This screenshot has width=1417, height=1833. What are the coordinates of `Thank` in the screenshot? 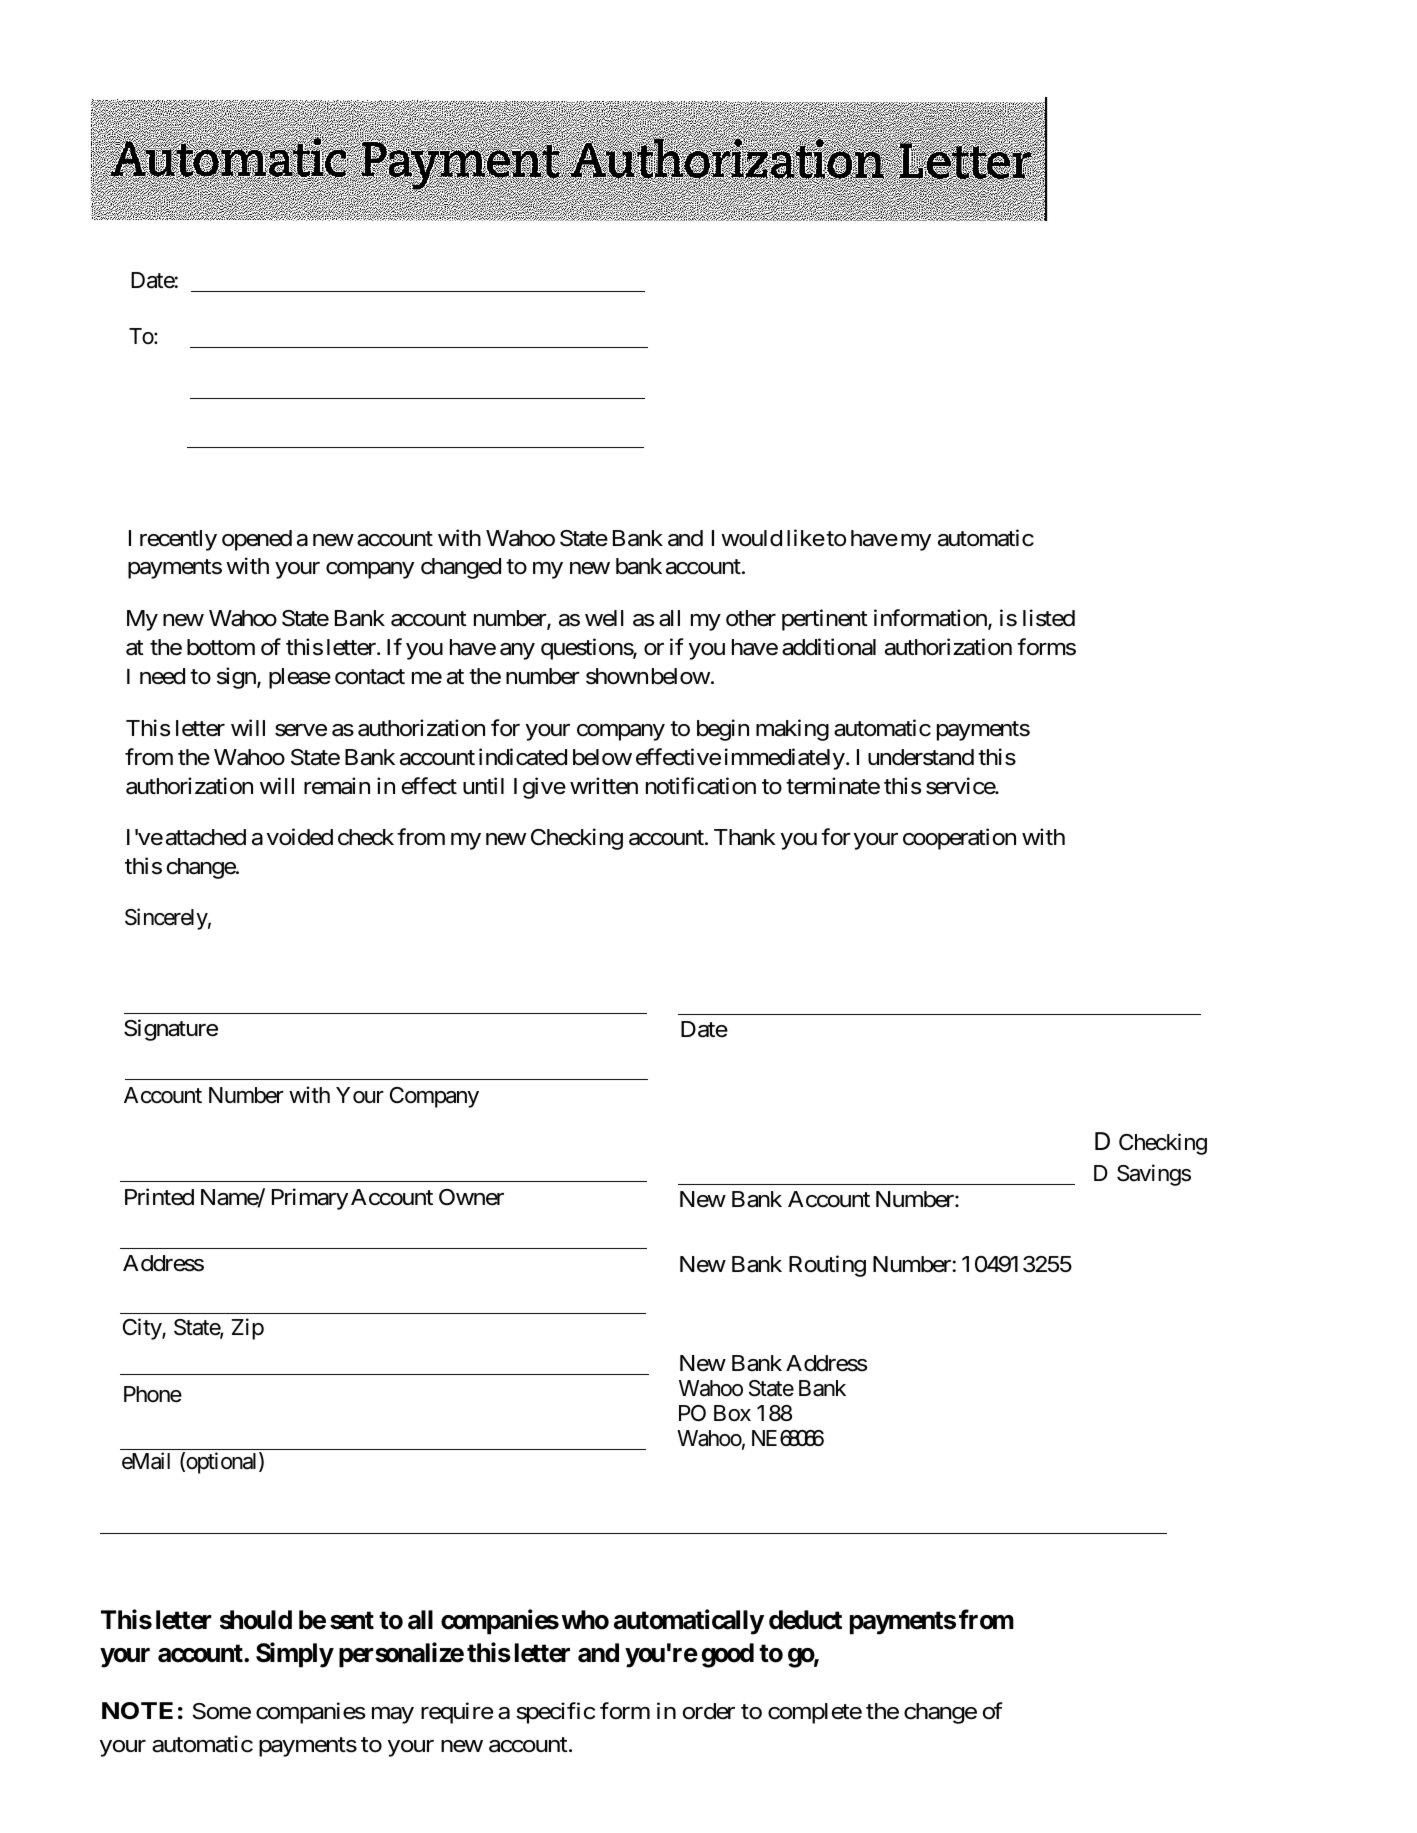 It's located at (745, 837).
